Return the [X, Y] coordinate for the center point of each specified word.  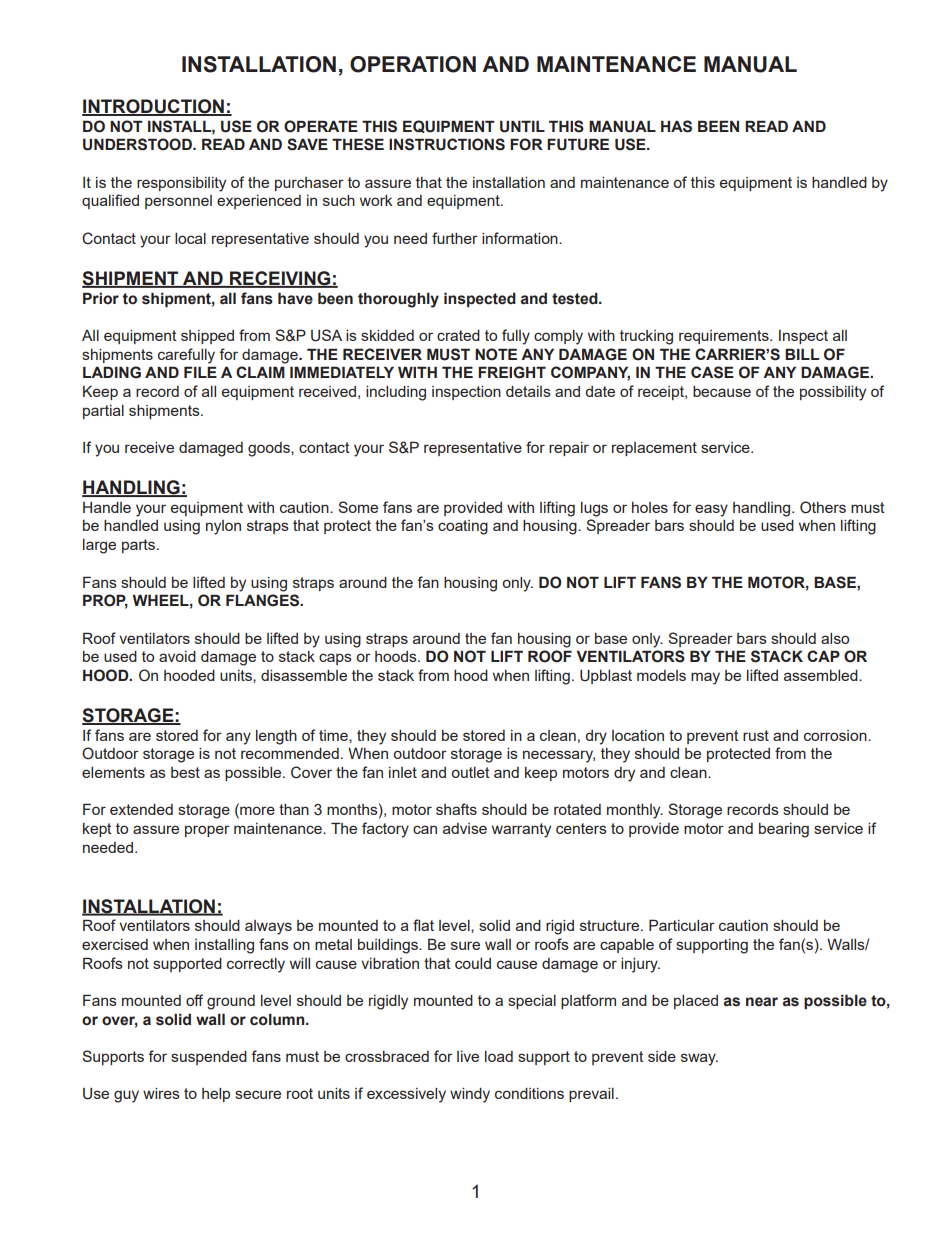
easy [711, 510]
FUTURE [578, 144]
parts [140, 546]
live [468, 1056]
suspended [209, 1058]
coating [463, 527]
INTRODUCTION [154, 107]
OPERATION [413, 64]
